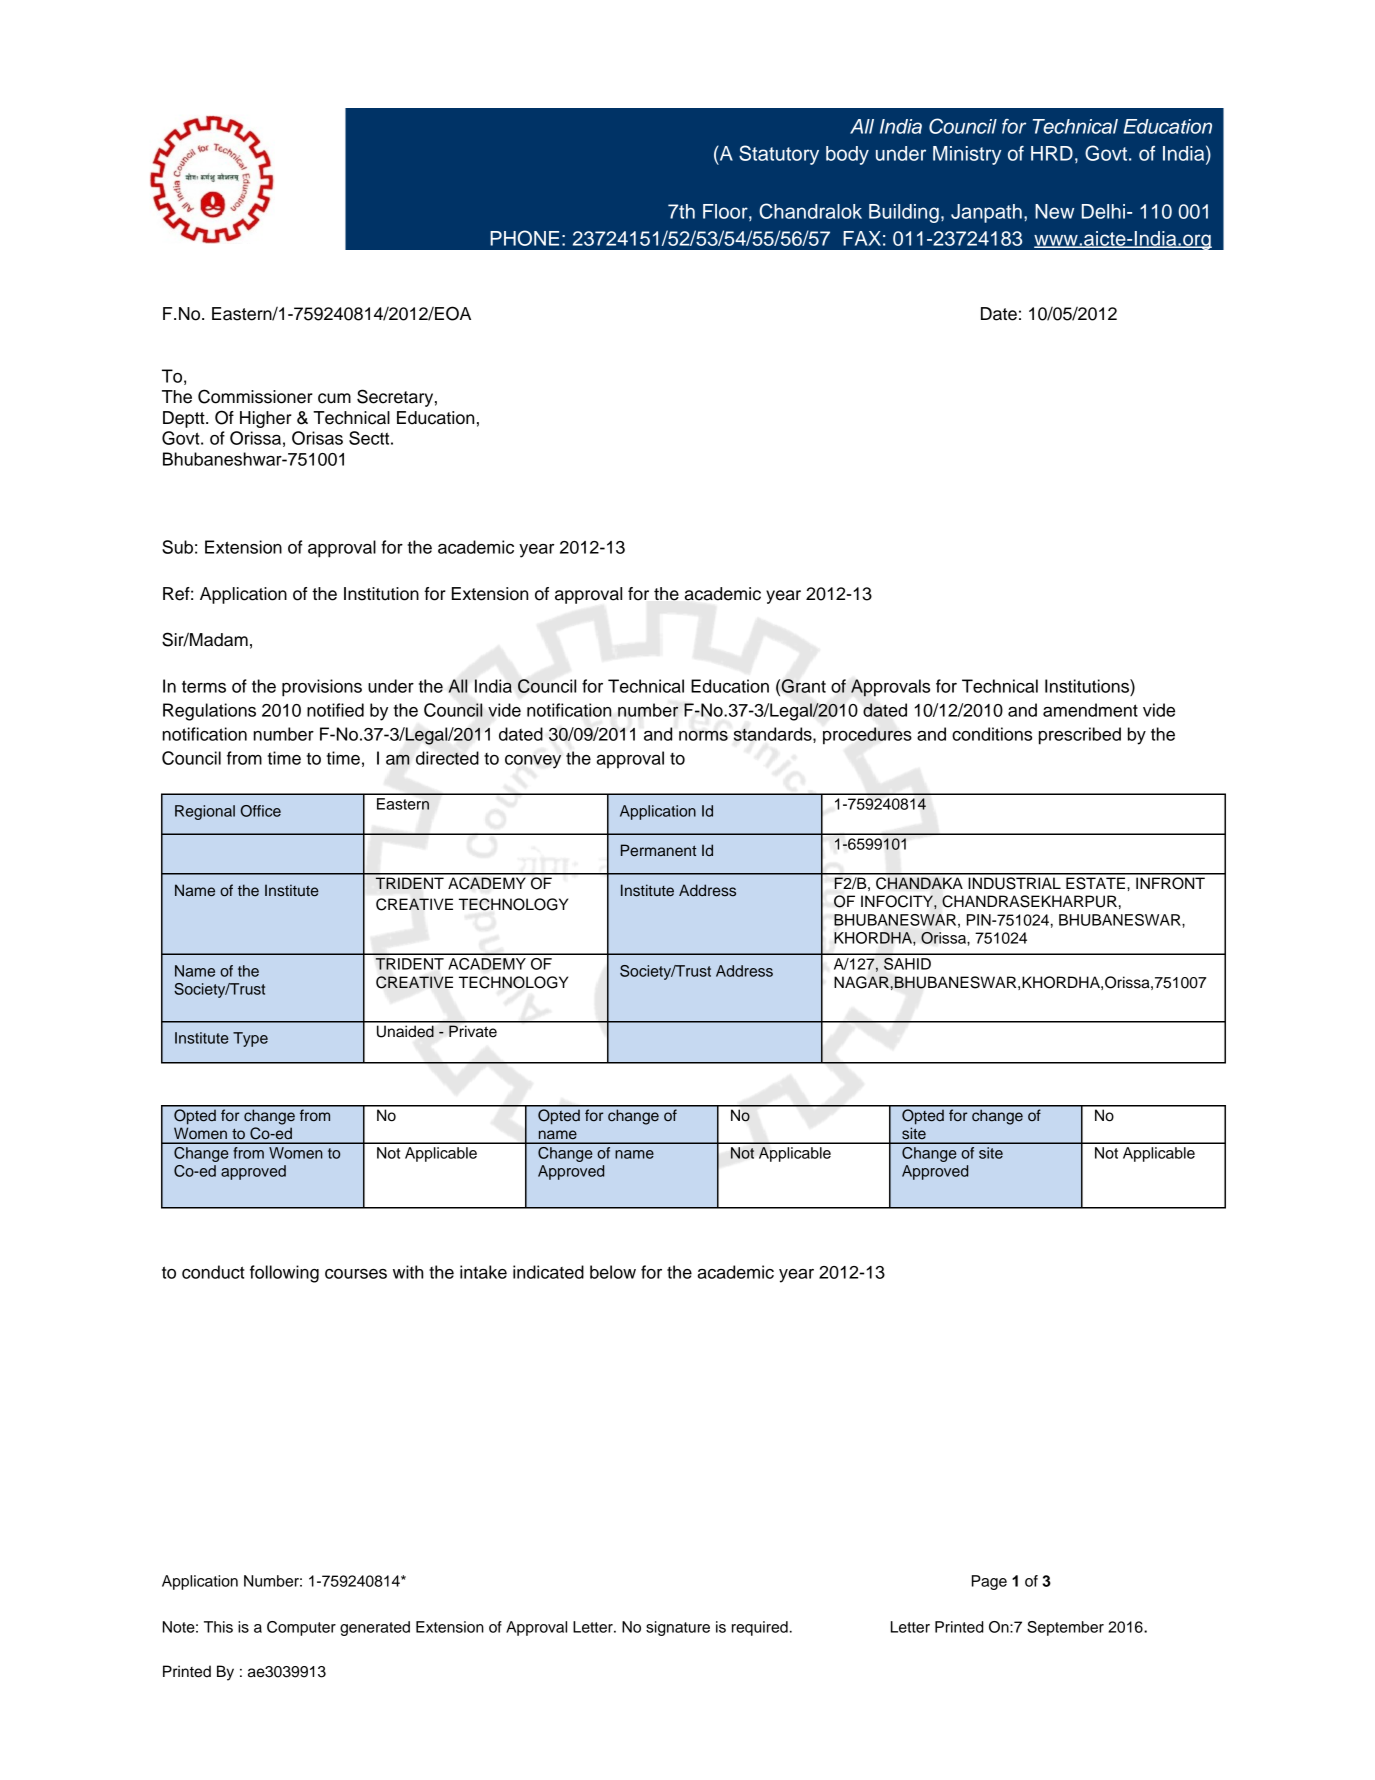  Describe the element at coordinates (992, 734) in the screenshot. I see `conditions` at that location.
